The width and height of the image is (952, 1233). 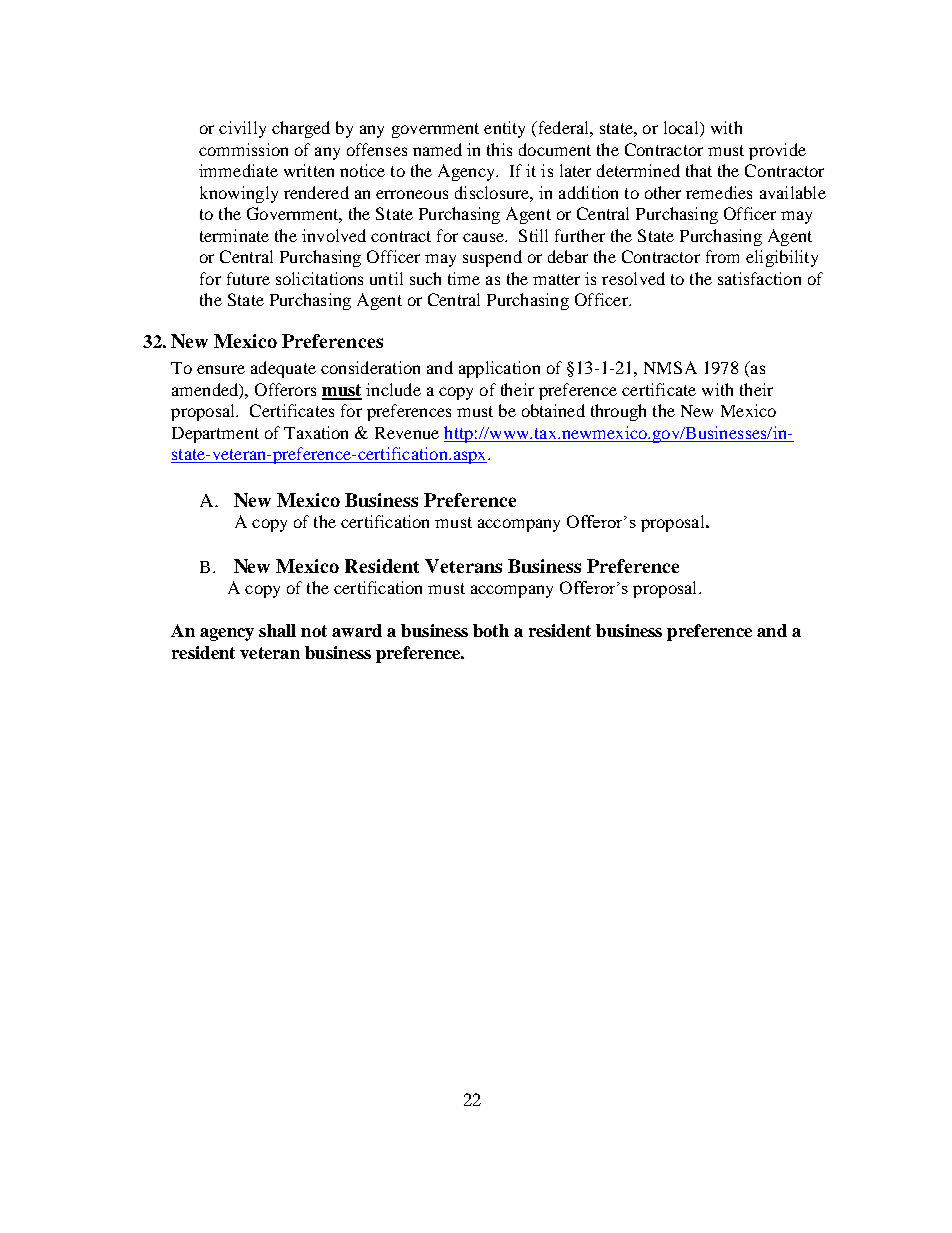 I want to click on both, so click(x=491, y=630).
